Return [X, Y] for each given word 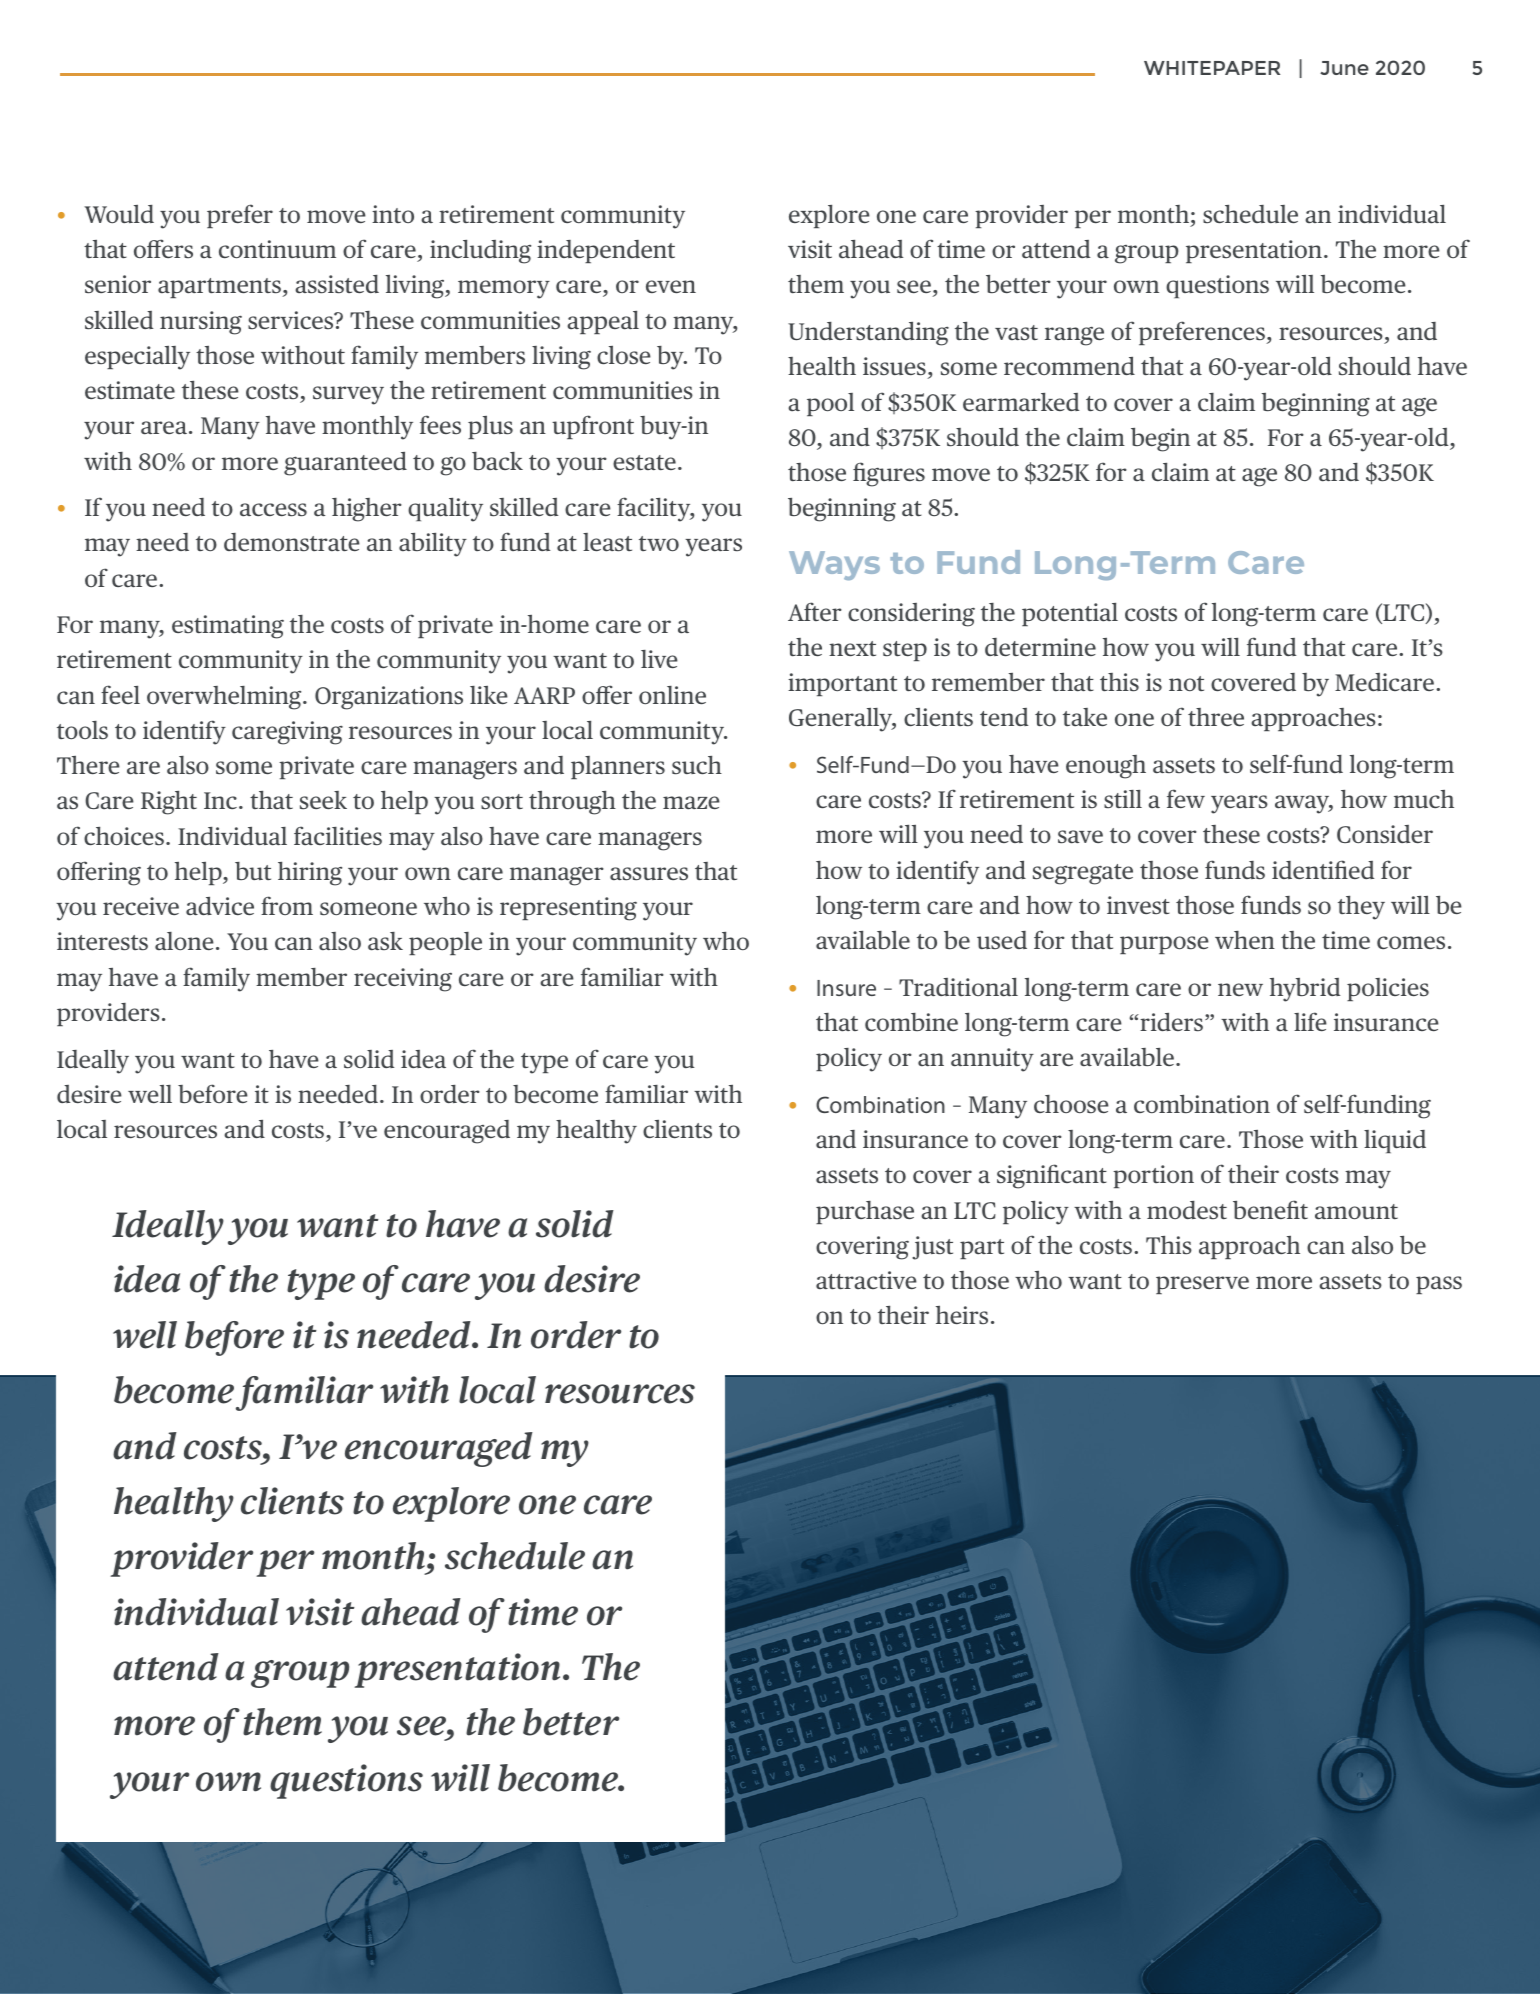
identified [1323, 869]
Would [119, 214]
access [273, 510]
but [253, 871]
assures [649, 873]
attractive [866, 1280]
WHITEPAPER [1212, 68]
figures [889, 474]
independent [606, 251]
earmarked [1021, 402]
